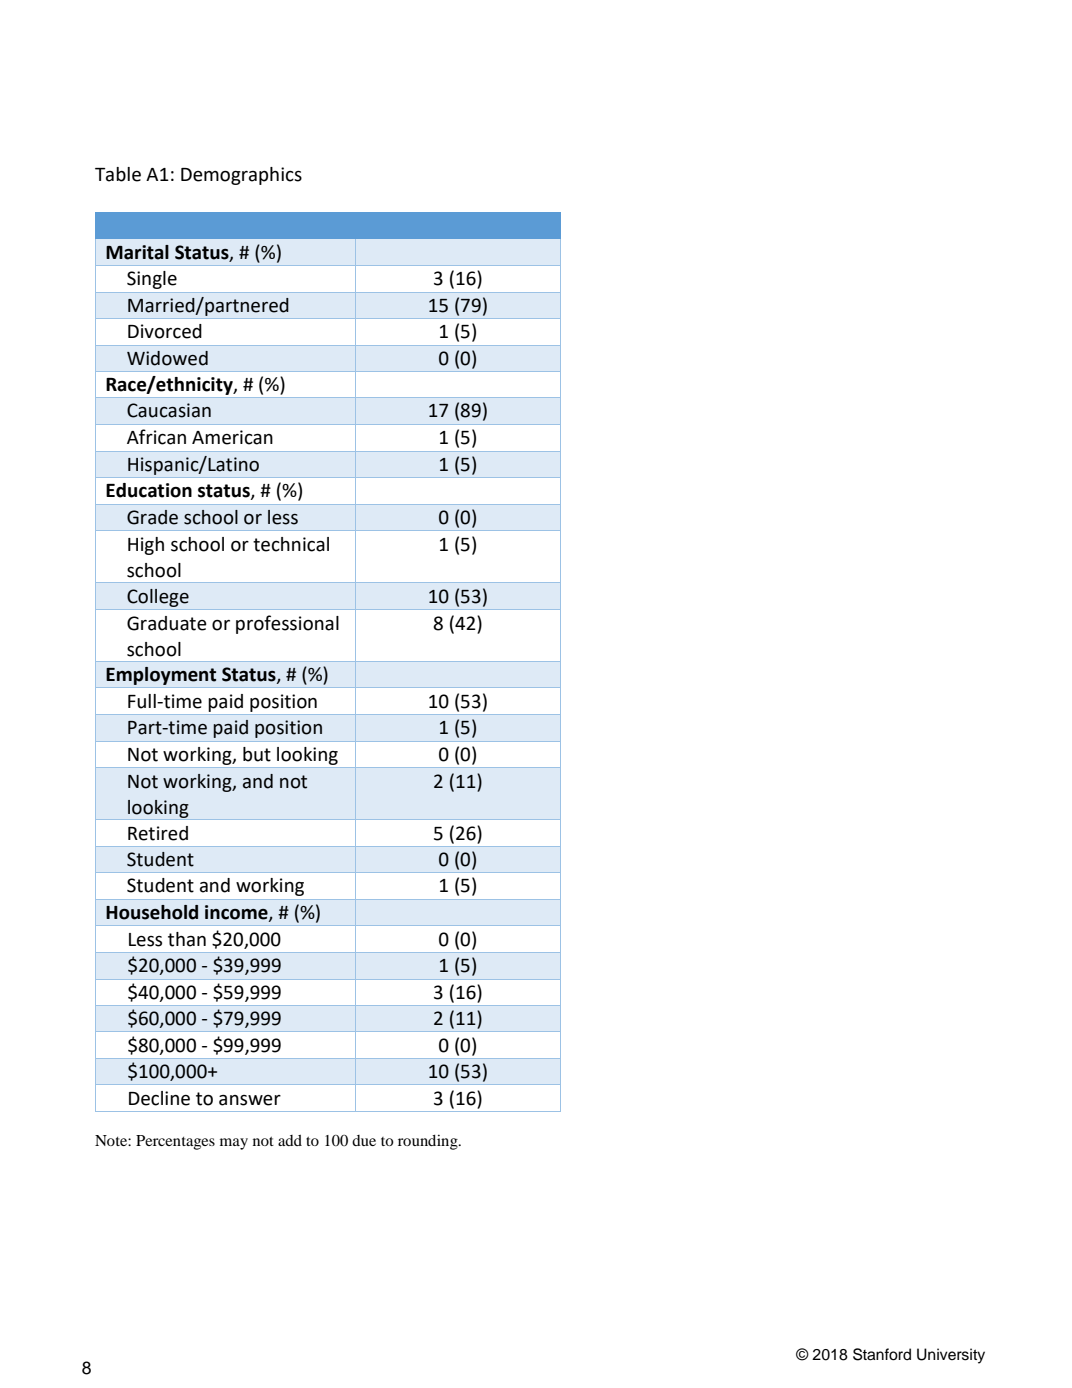 The width and height of the screenshot is (1072, 1388). What do you see at coordinates (257, 754) in the screenshot?
I see `but` at bounding box center [257, 754].
